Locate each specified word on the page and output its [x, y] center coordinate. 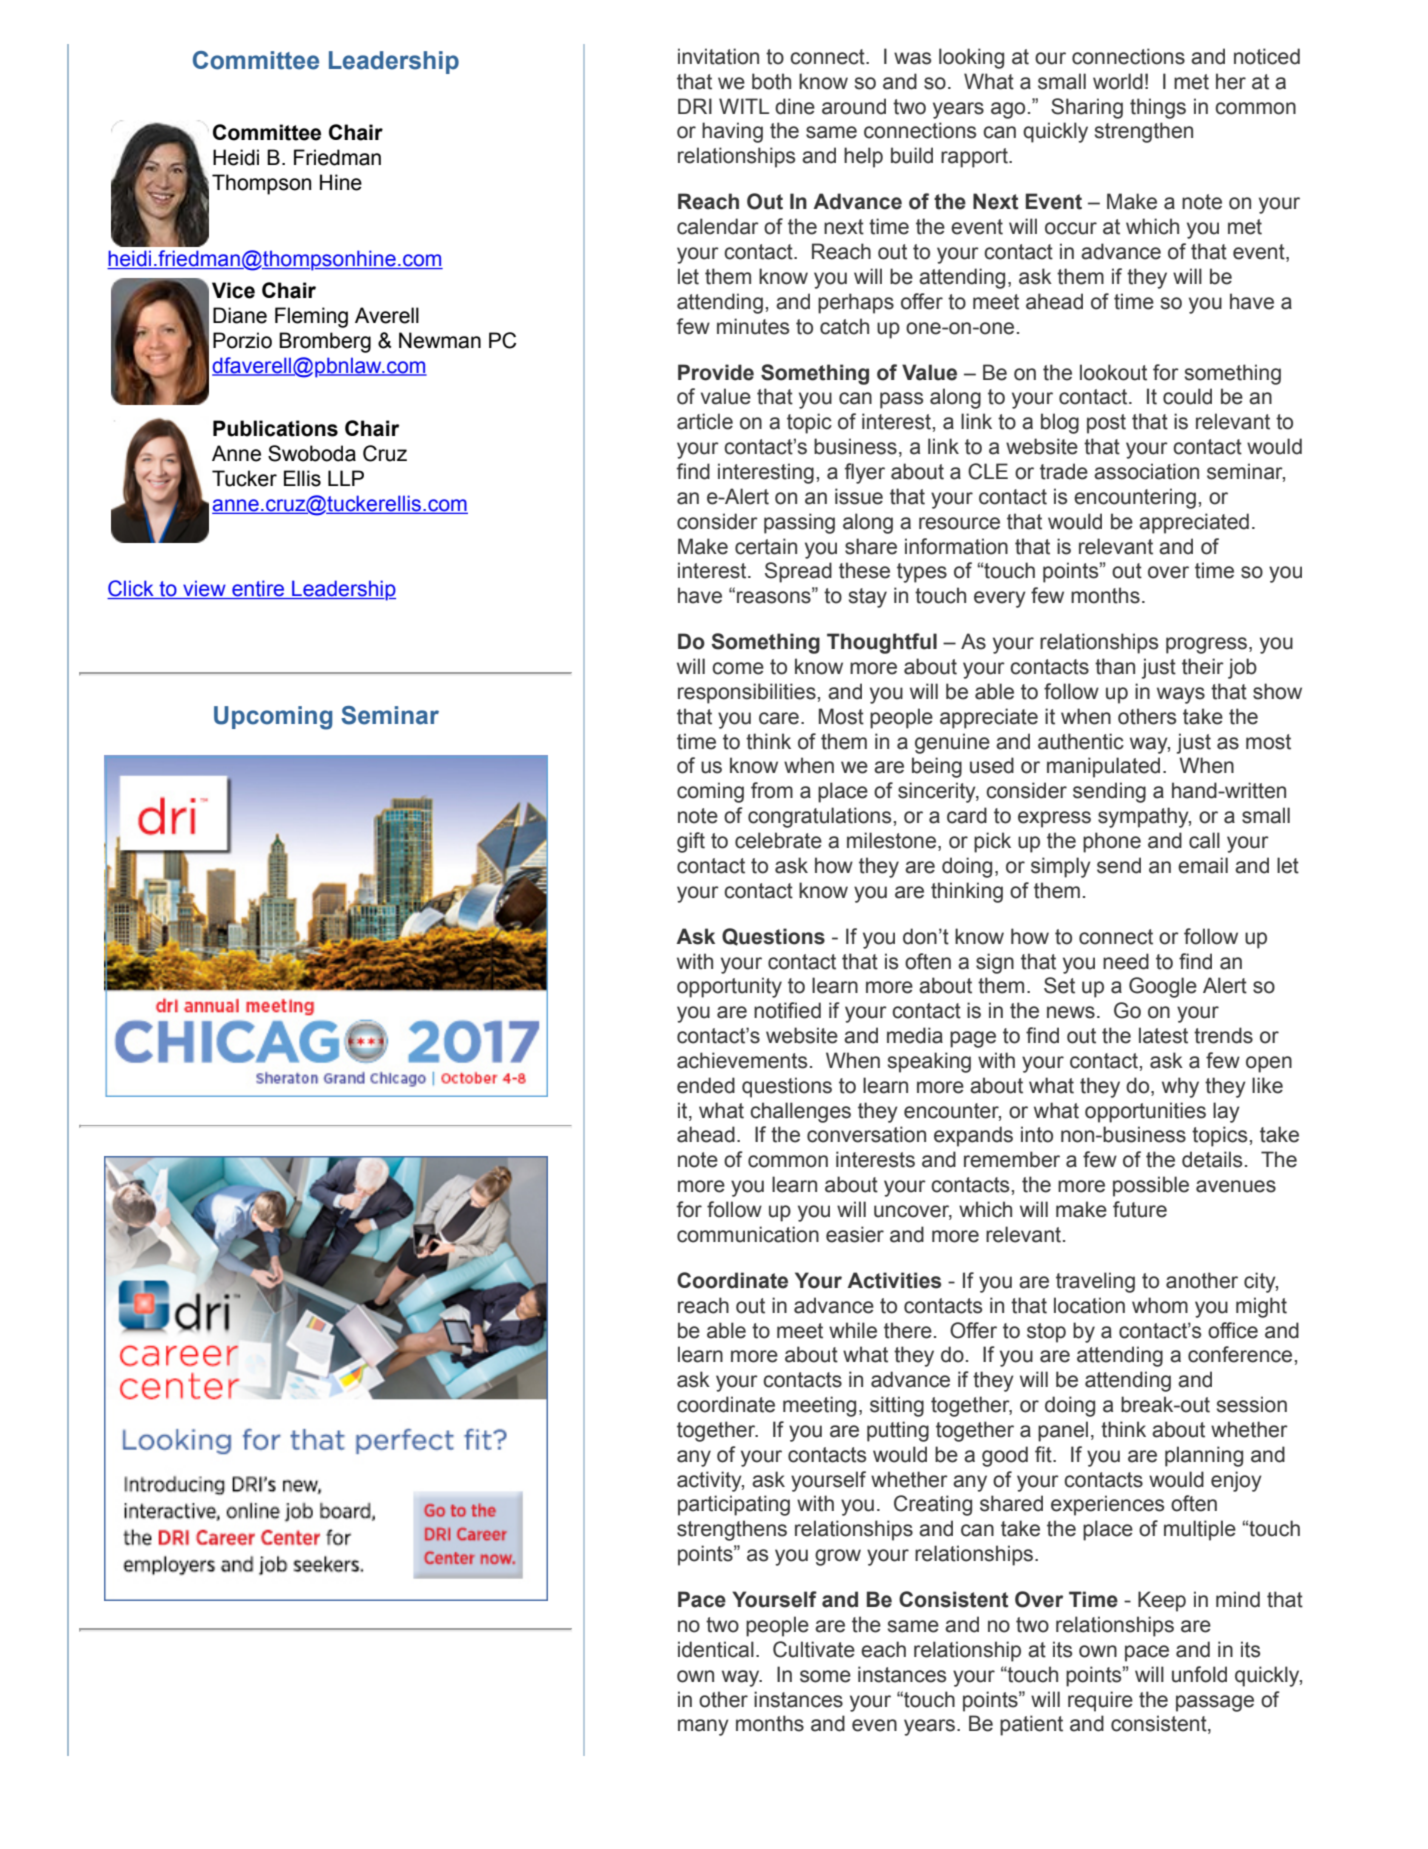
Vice [233, 290]
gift [691, 842]
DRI [695, 106]
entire [258, 589]
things [1158, 108]
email [1203, 865]
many [703, 1727]
